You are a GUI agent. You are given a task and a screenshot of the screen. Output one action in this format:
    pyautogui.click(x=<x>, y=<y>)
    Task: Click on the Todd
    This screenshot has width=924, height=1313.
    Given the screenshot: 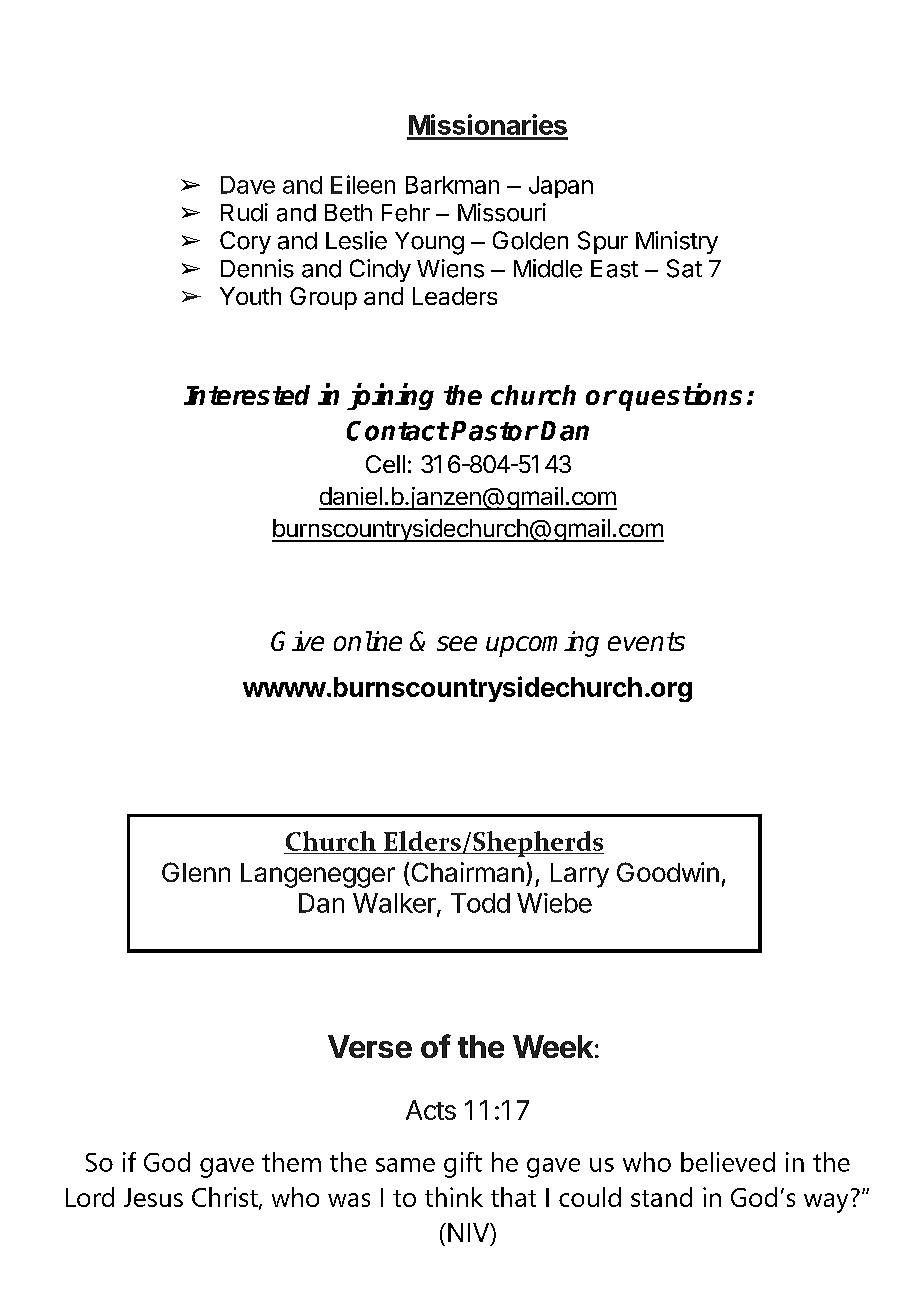 What is the action you would take?
    pyautogui.click(x=480, y=903)
